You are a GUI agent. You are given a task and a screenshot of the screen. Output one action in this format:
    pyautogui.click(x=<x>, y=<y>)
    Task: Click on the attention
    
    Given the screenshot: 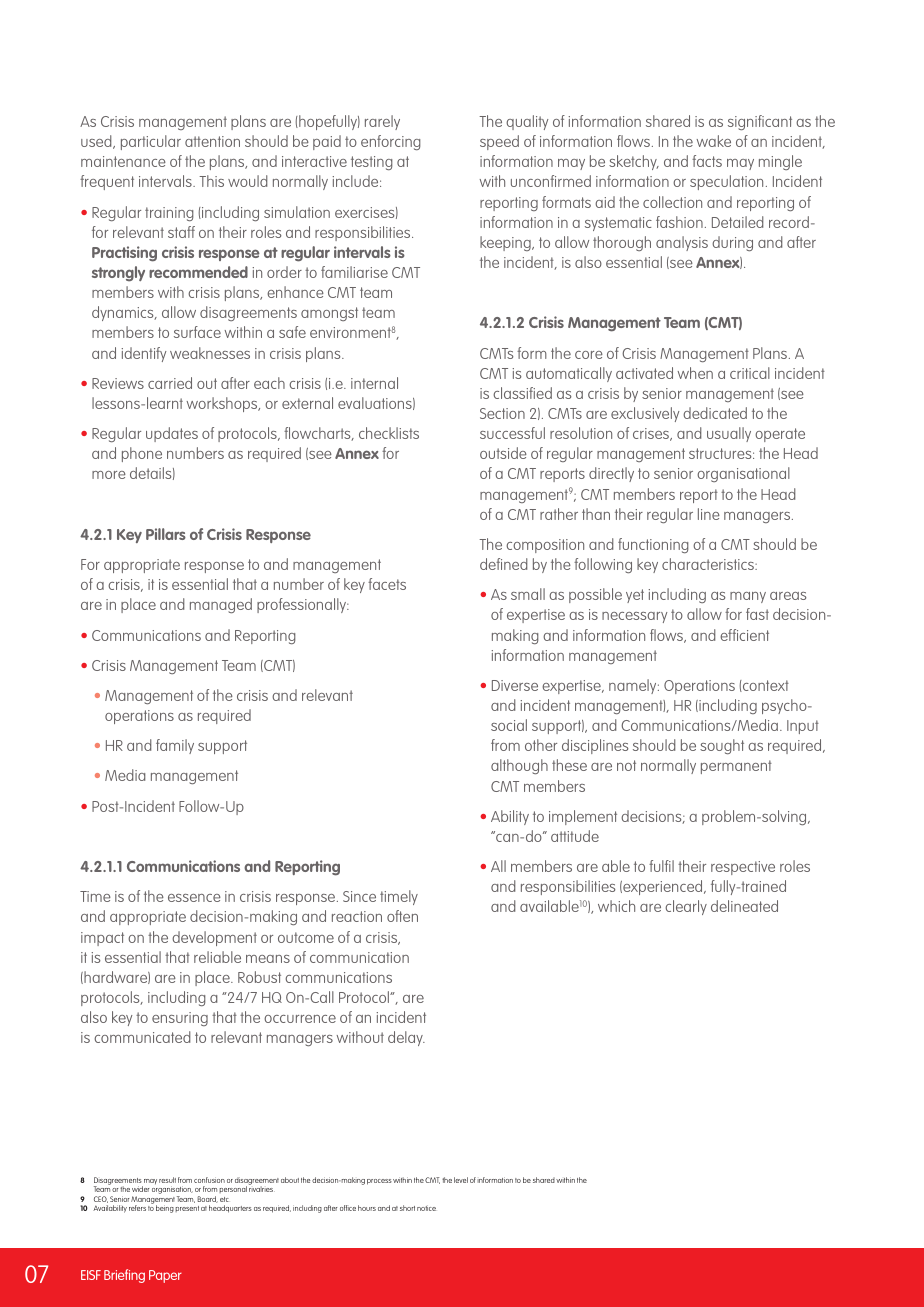 What is the action you would take?
    pyautogui.click(x=212, y=141)
